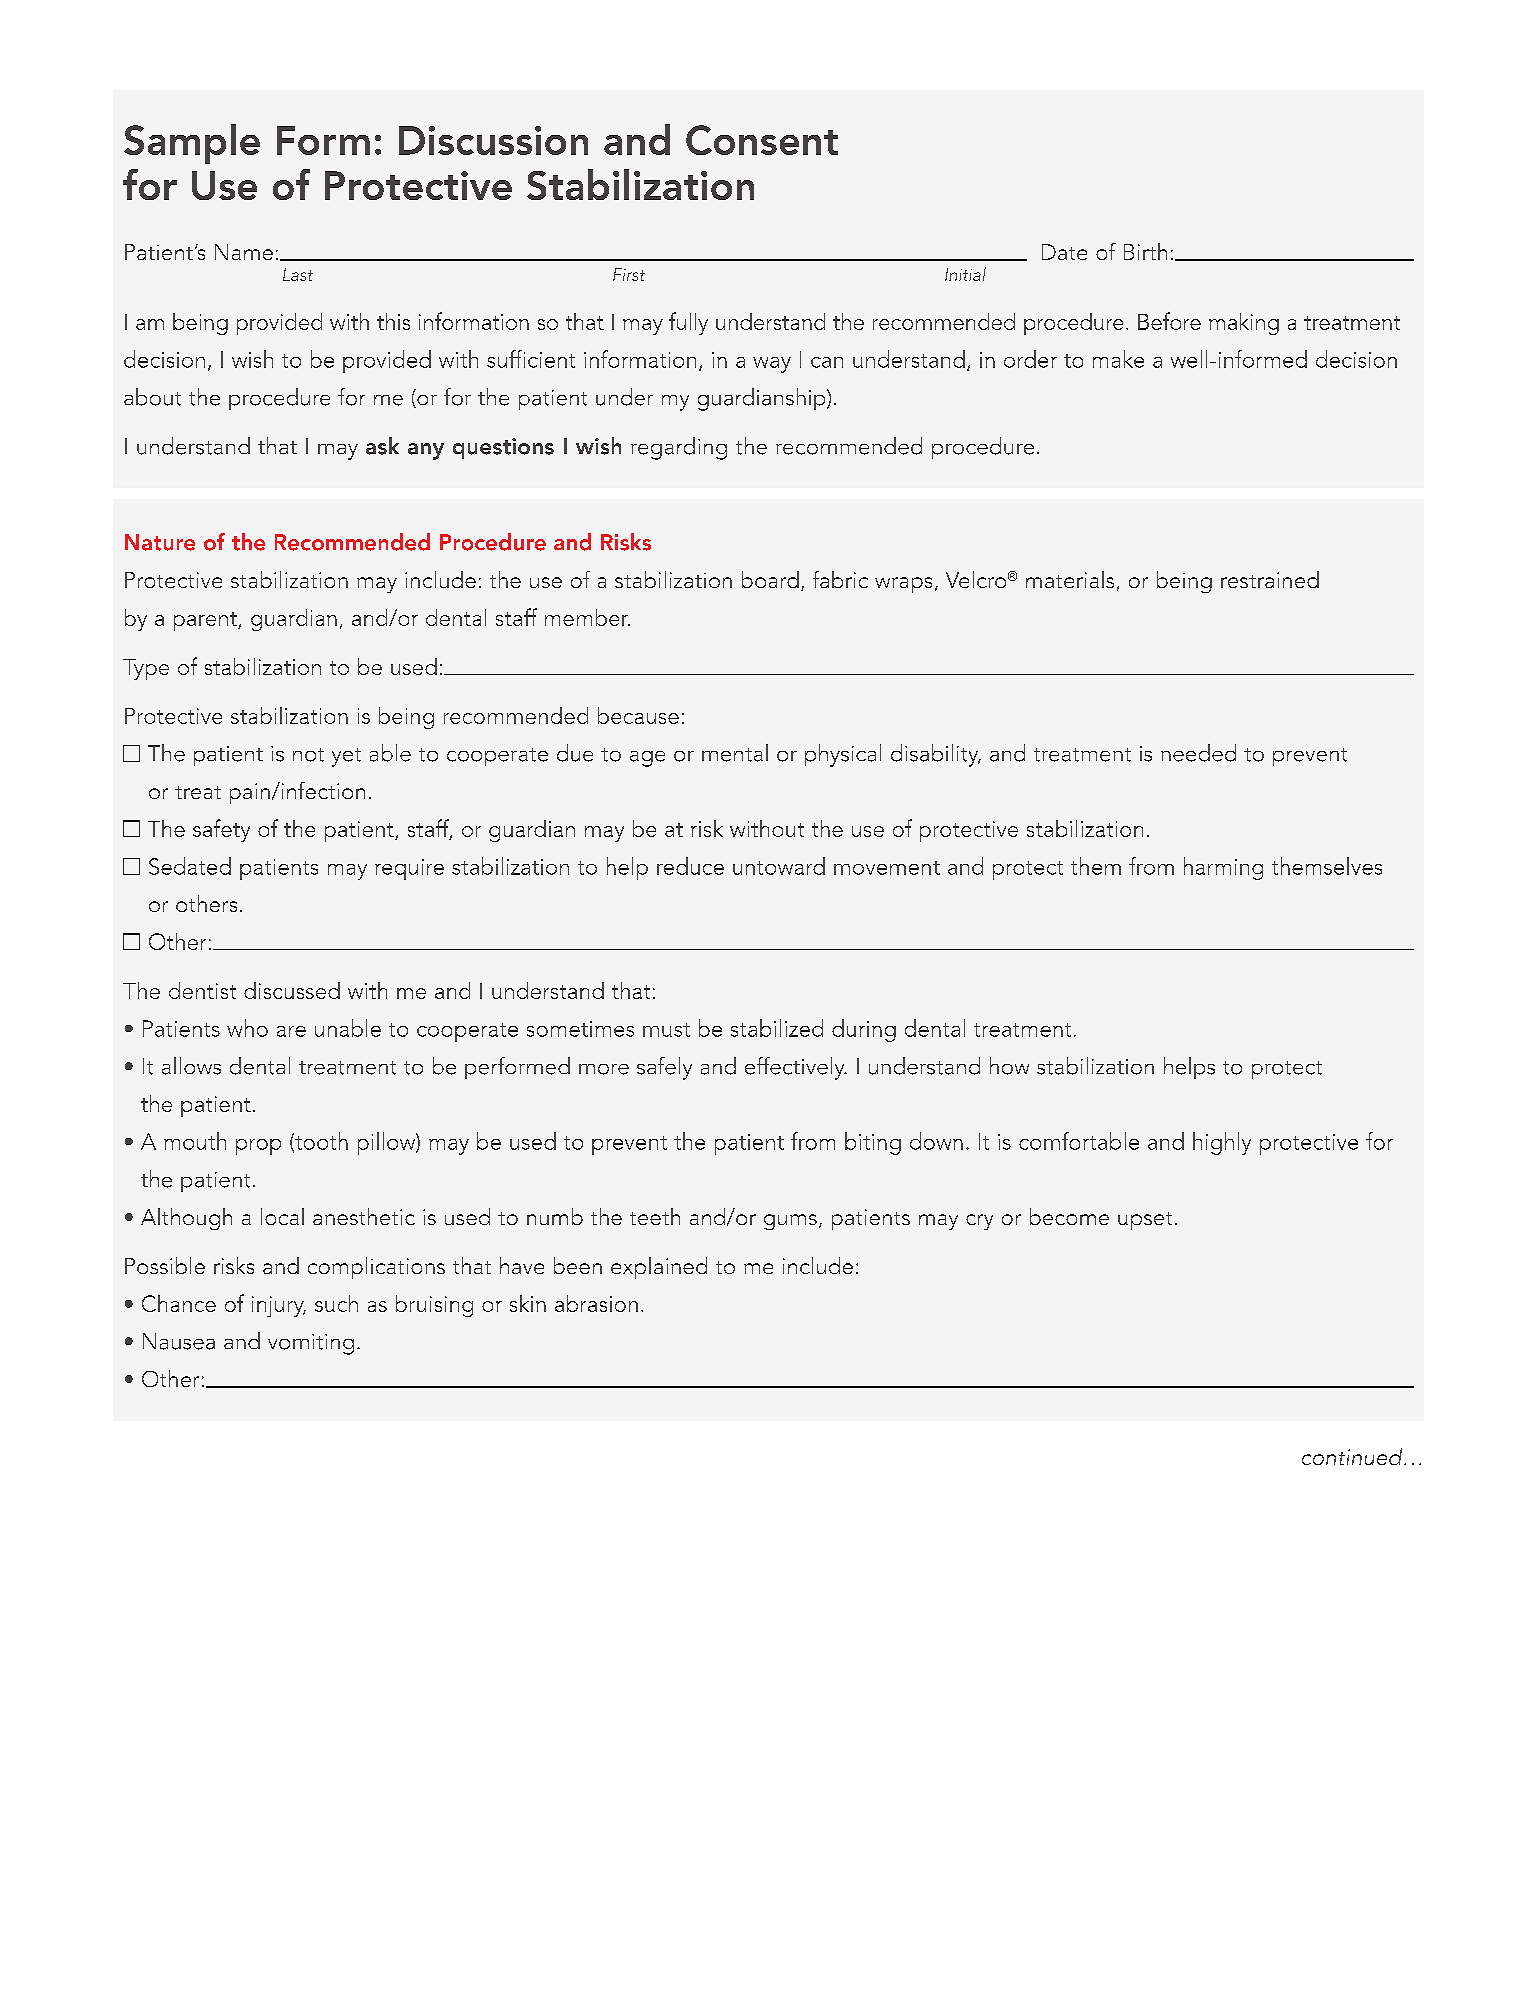 This document has height=1990, width=1537. I want to click on abrasion, so click(596, 1303).
